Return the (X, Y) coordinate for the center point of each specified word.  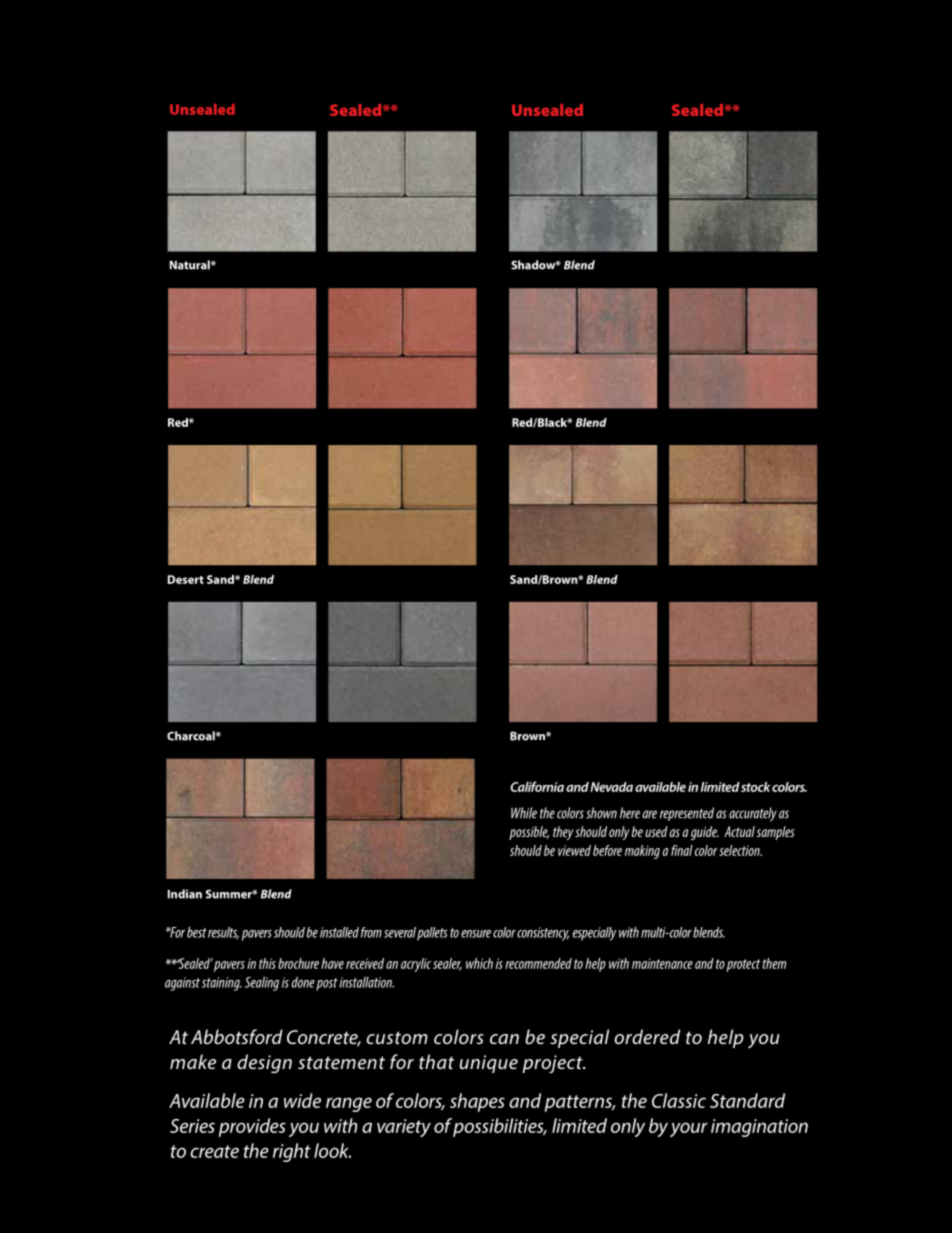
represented (687, 814)
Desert (186, 579)
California (537, 786)
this (267, 963)
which (479, 963)
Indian (185, 894)
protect (743, 965)
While (524, 813)
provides (252, 1127)
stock (755, 787)
